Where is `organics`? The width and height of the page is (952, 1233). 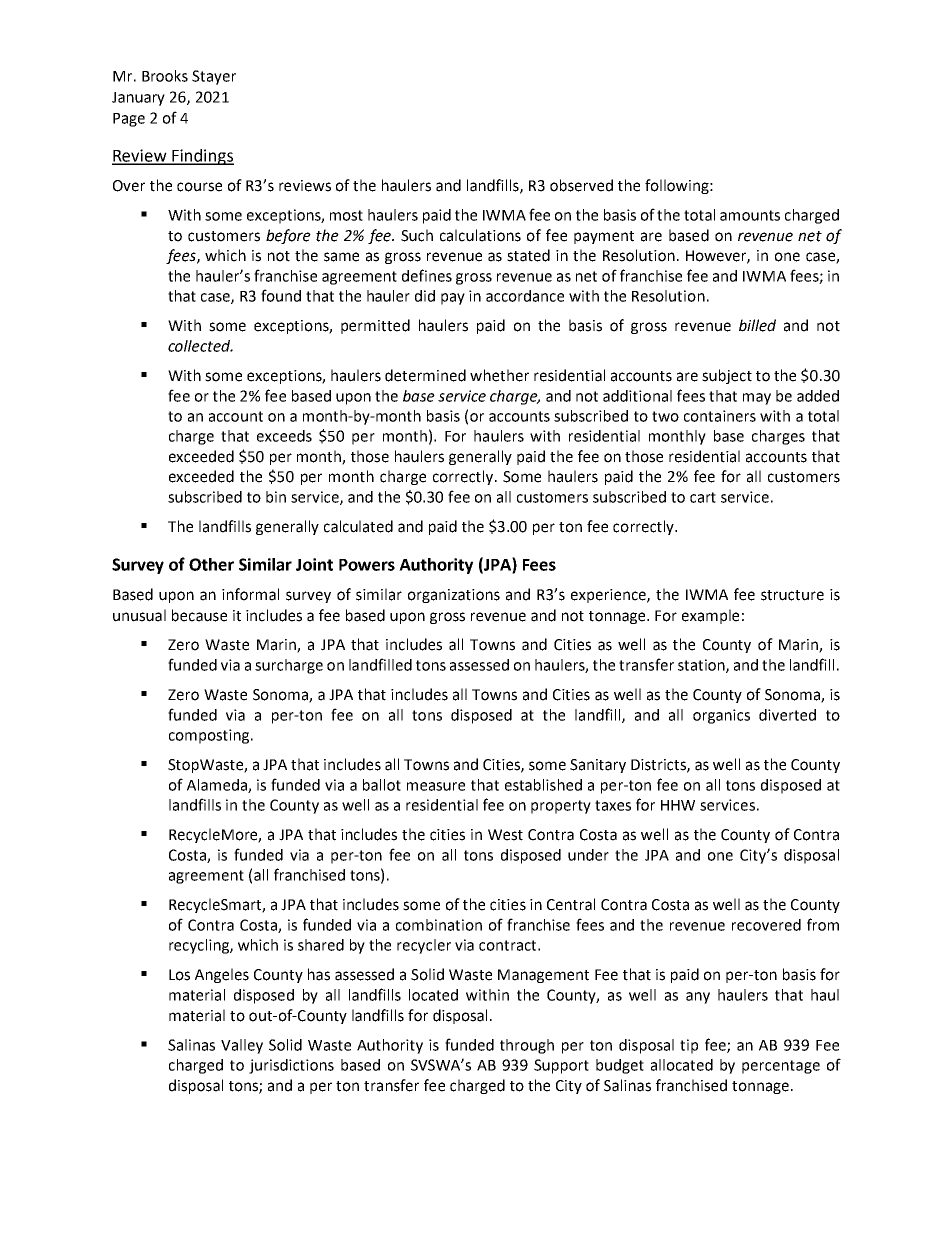
organics is located at coordinates (721, 716).
